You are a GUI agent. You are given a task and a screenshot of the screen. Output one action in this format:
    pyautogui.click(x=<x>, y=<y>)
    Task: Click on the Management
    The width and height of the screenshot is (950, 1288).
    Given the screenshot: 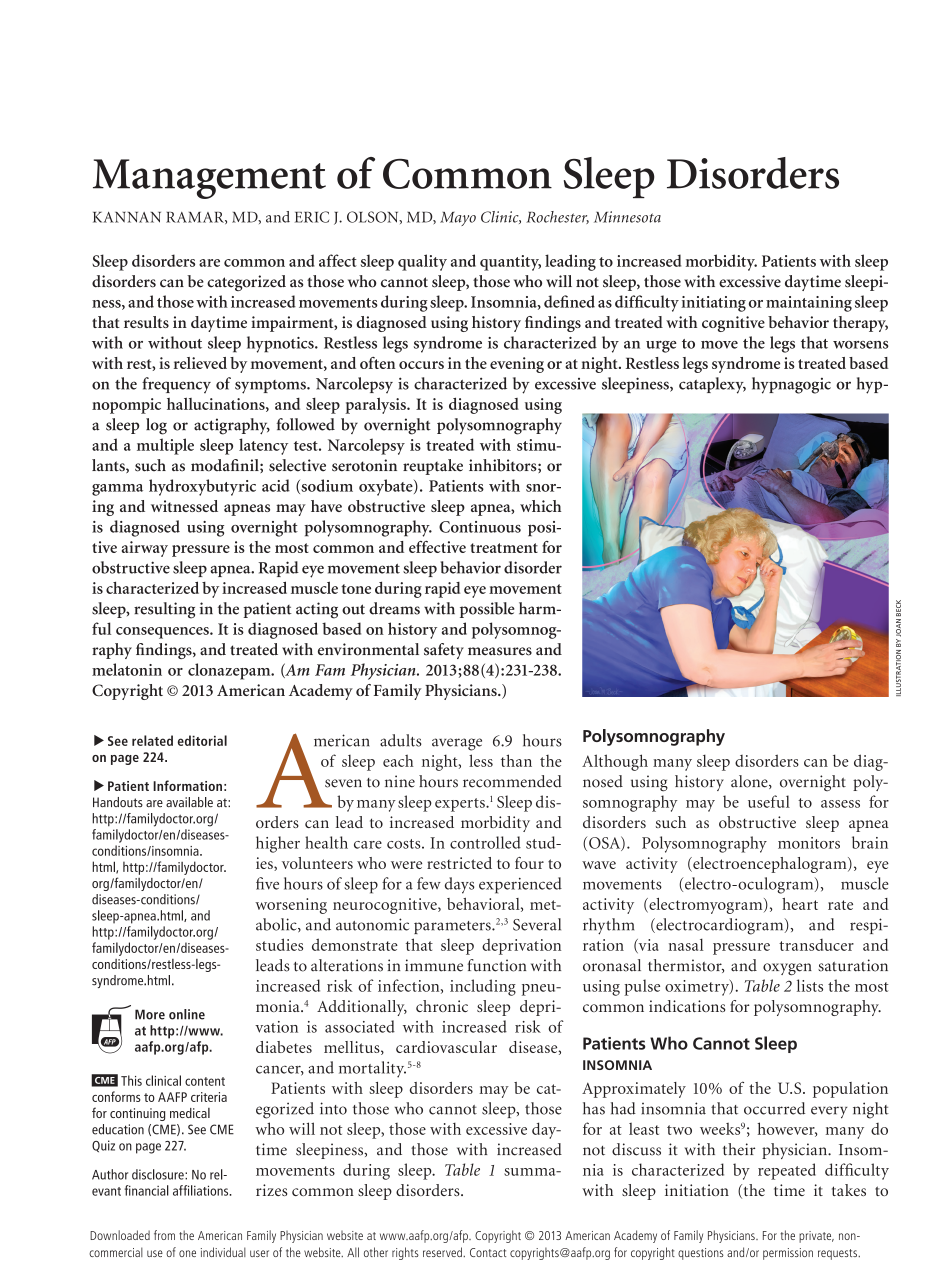 What is the action you would take?
    pyautogui.click(x=209, y=179)
